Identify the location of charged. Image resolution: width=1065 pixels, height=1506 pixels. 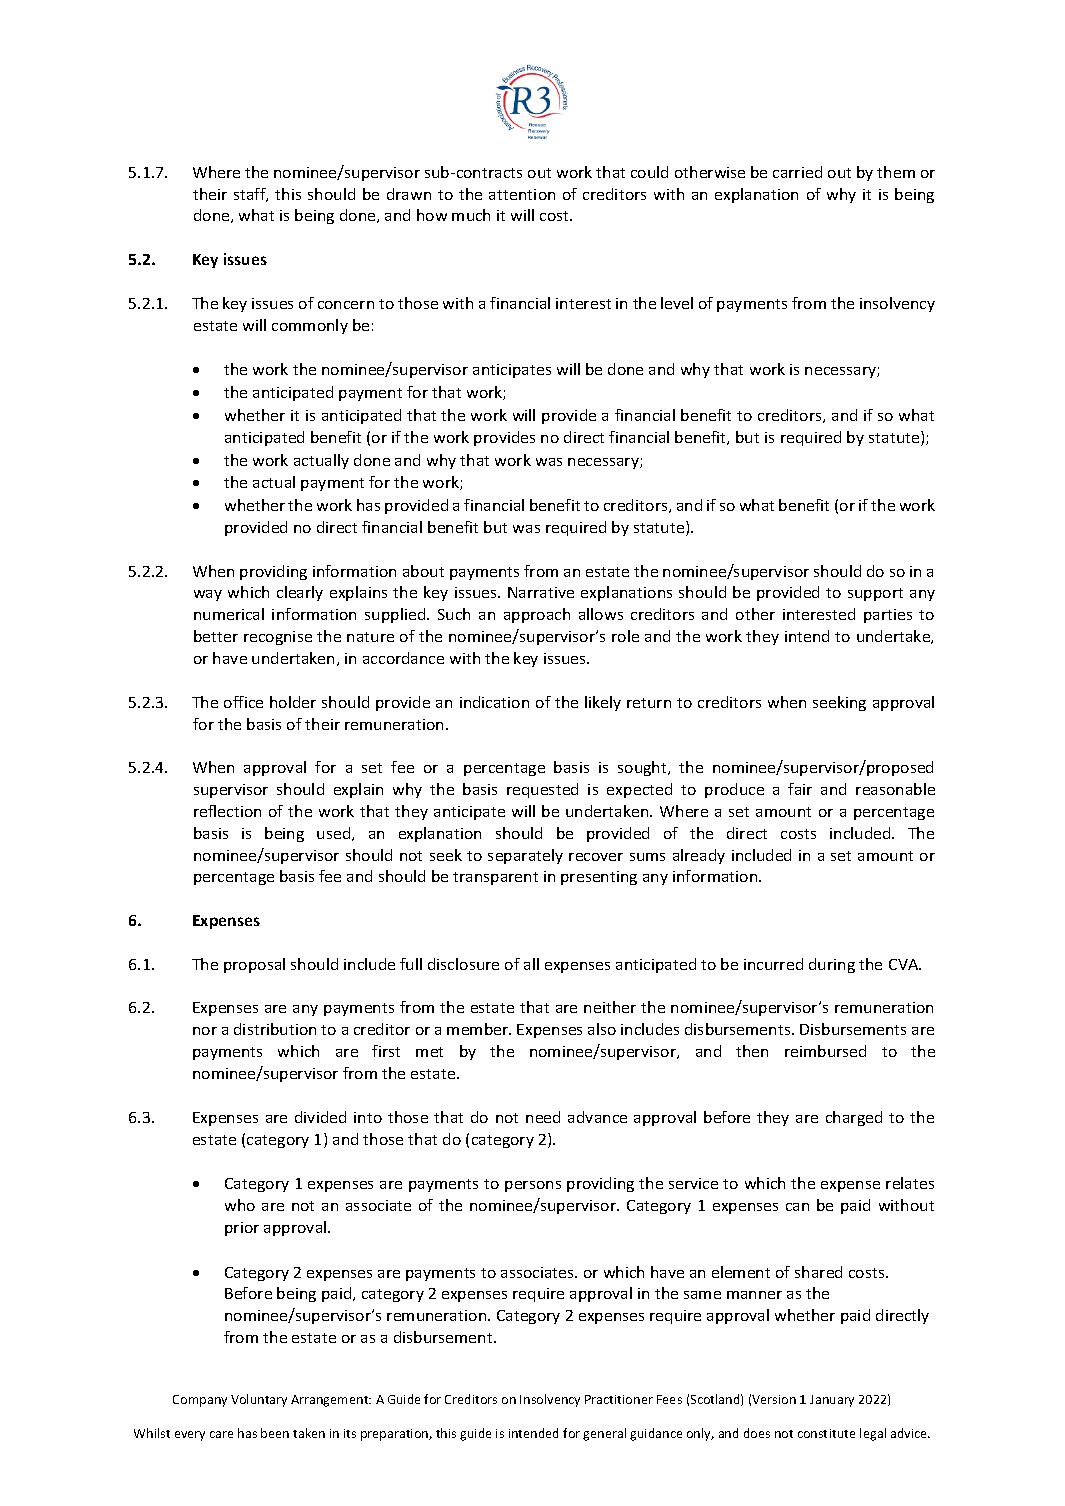
(854, 1118).
